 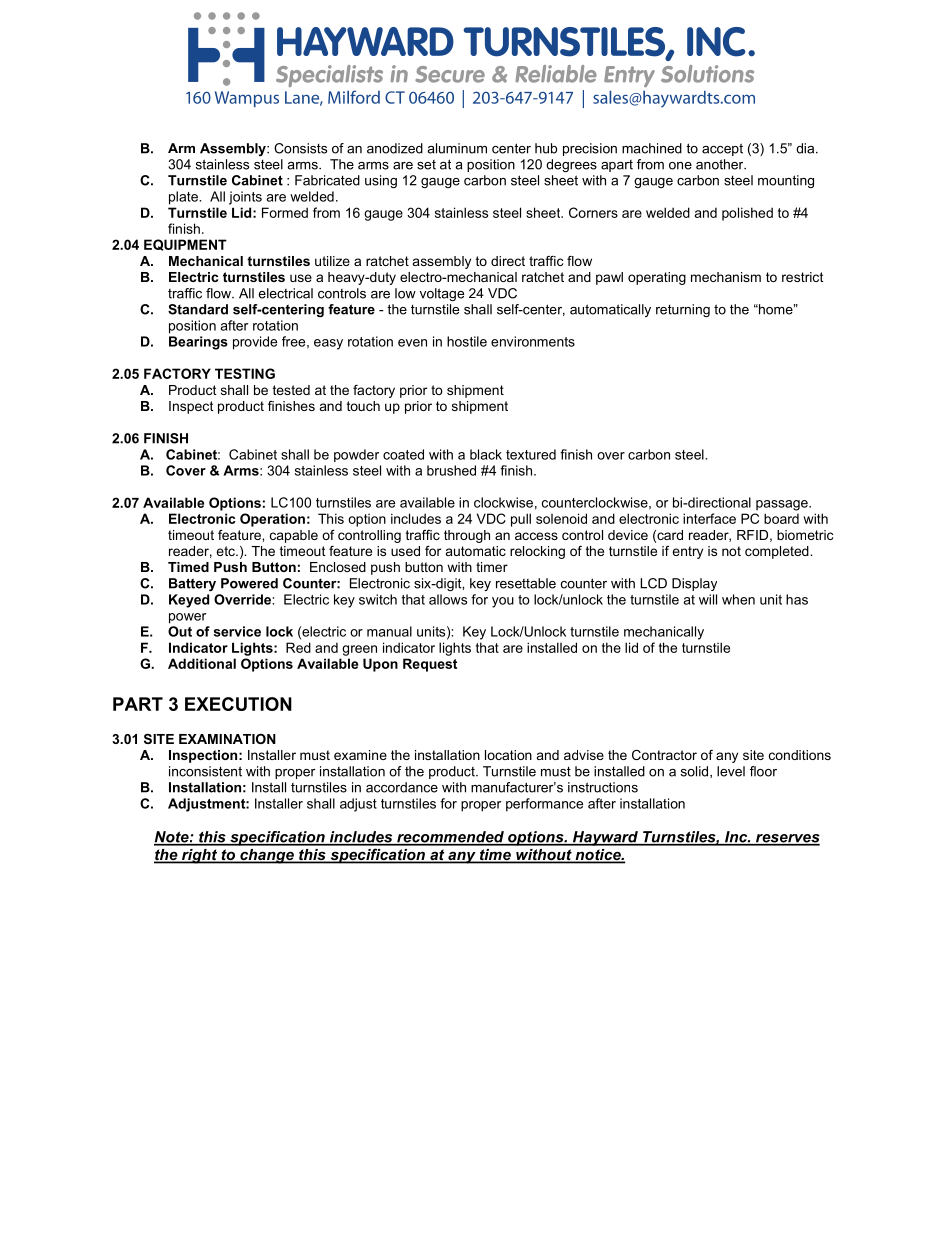 I want to click on TESTING, so click(x=245, y=373).
